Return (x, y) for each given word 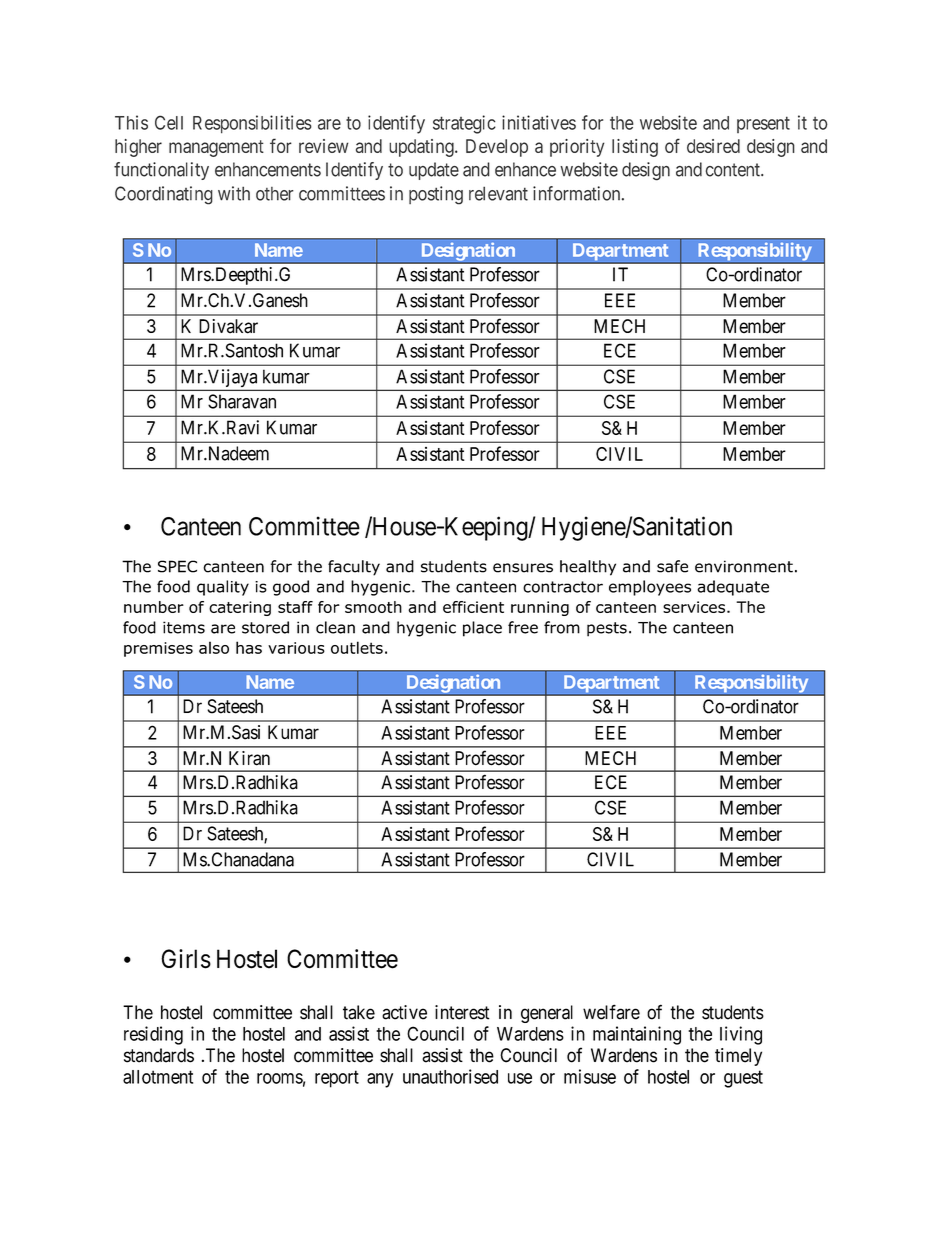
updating (422, 148)
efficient (473, 607)
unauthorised (450, 1076)
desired (713, 146)
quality (223, 588)
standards (159, 1055)
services (695, 607)
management (216, 148)
